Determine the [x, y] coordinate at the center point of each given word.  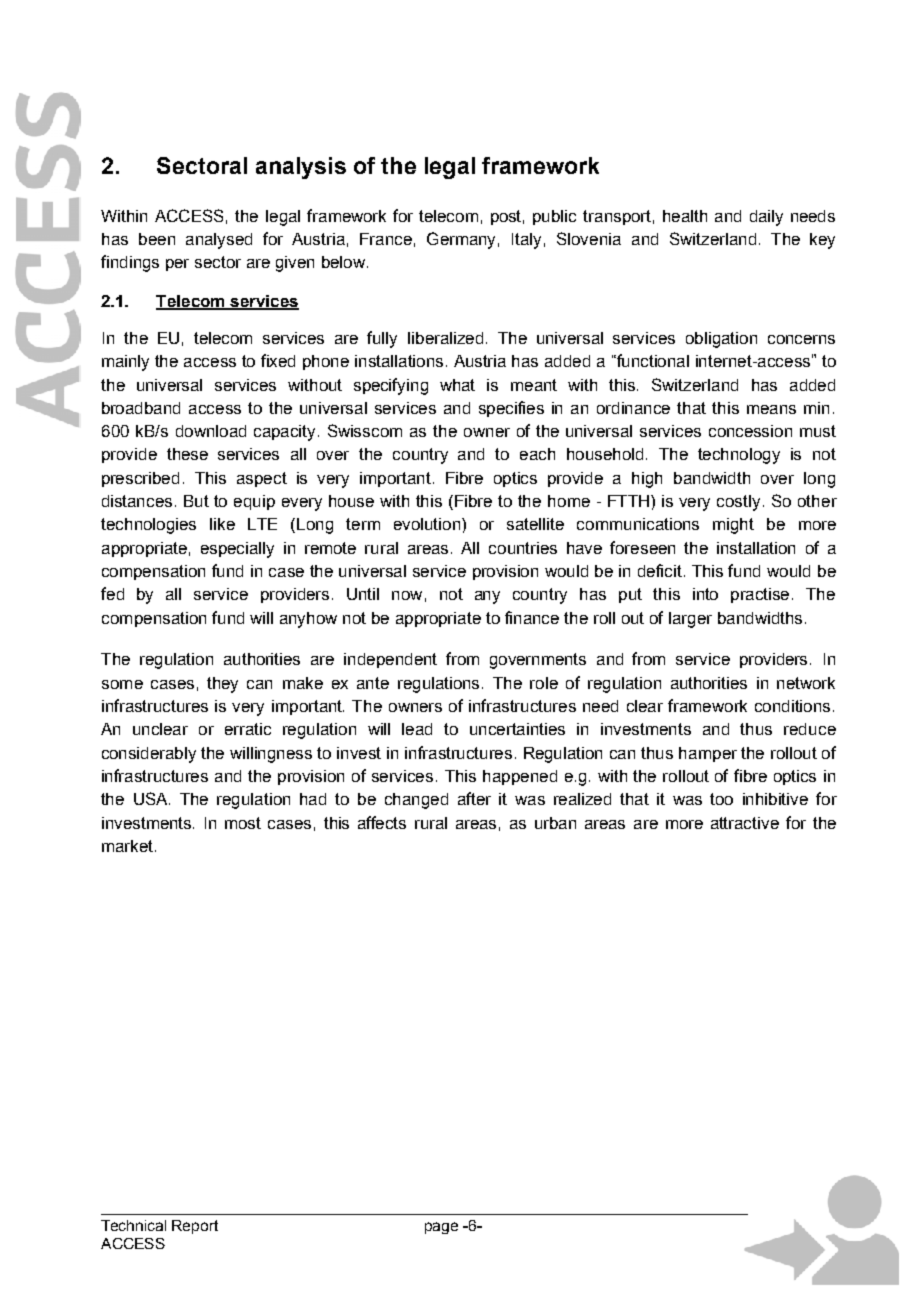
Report [195, 1227]
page [441, 1228]
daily [766, 218]
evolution [428, 524]
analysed [219, 241]
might [733, 526]
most [243, 823]
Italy [526, 241]
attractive [745, 823]
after [474, 798]
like [222, 524]
